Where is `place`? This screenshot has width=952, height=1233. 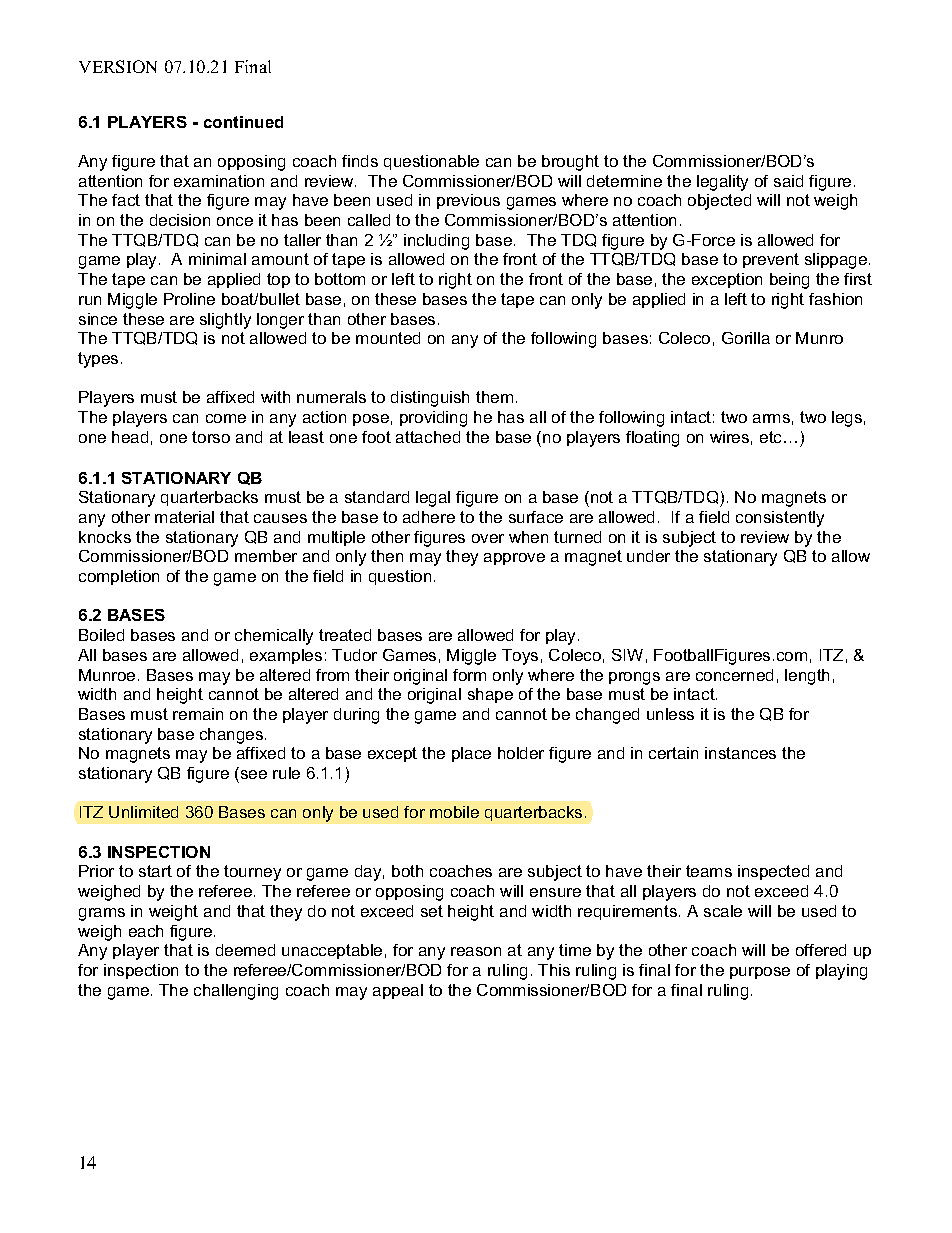 place is located at coordinates (471, 754).
